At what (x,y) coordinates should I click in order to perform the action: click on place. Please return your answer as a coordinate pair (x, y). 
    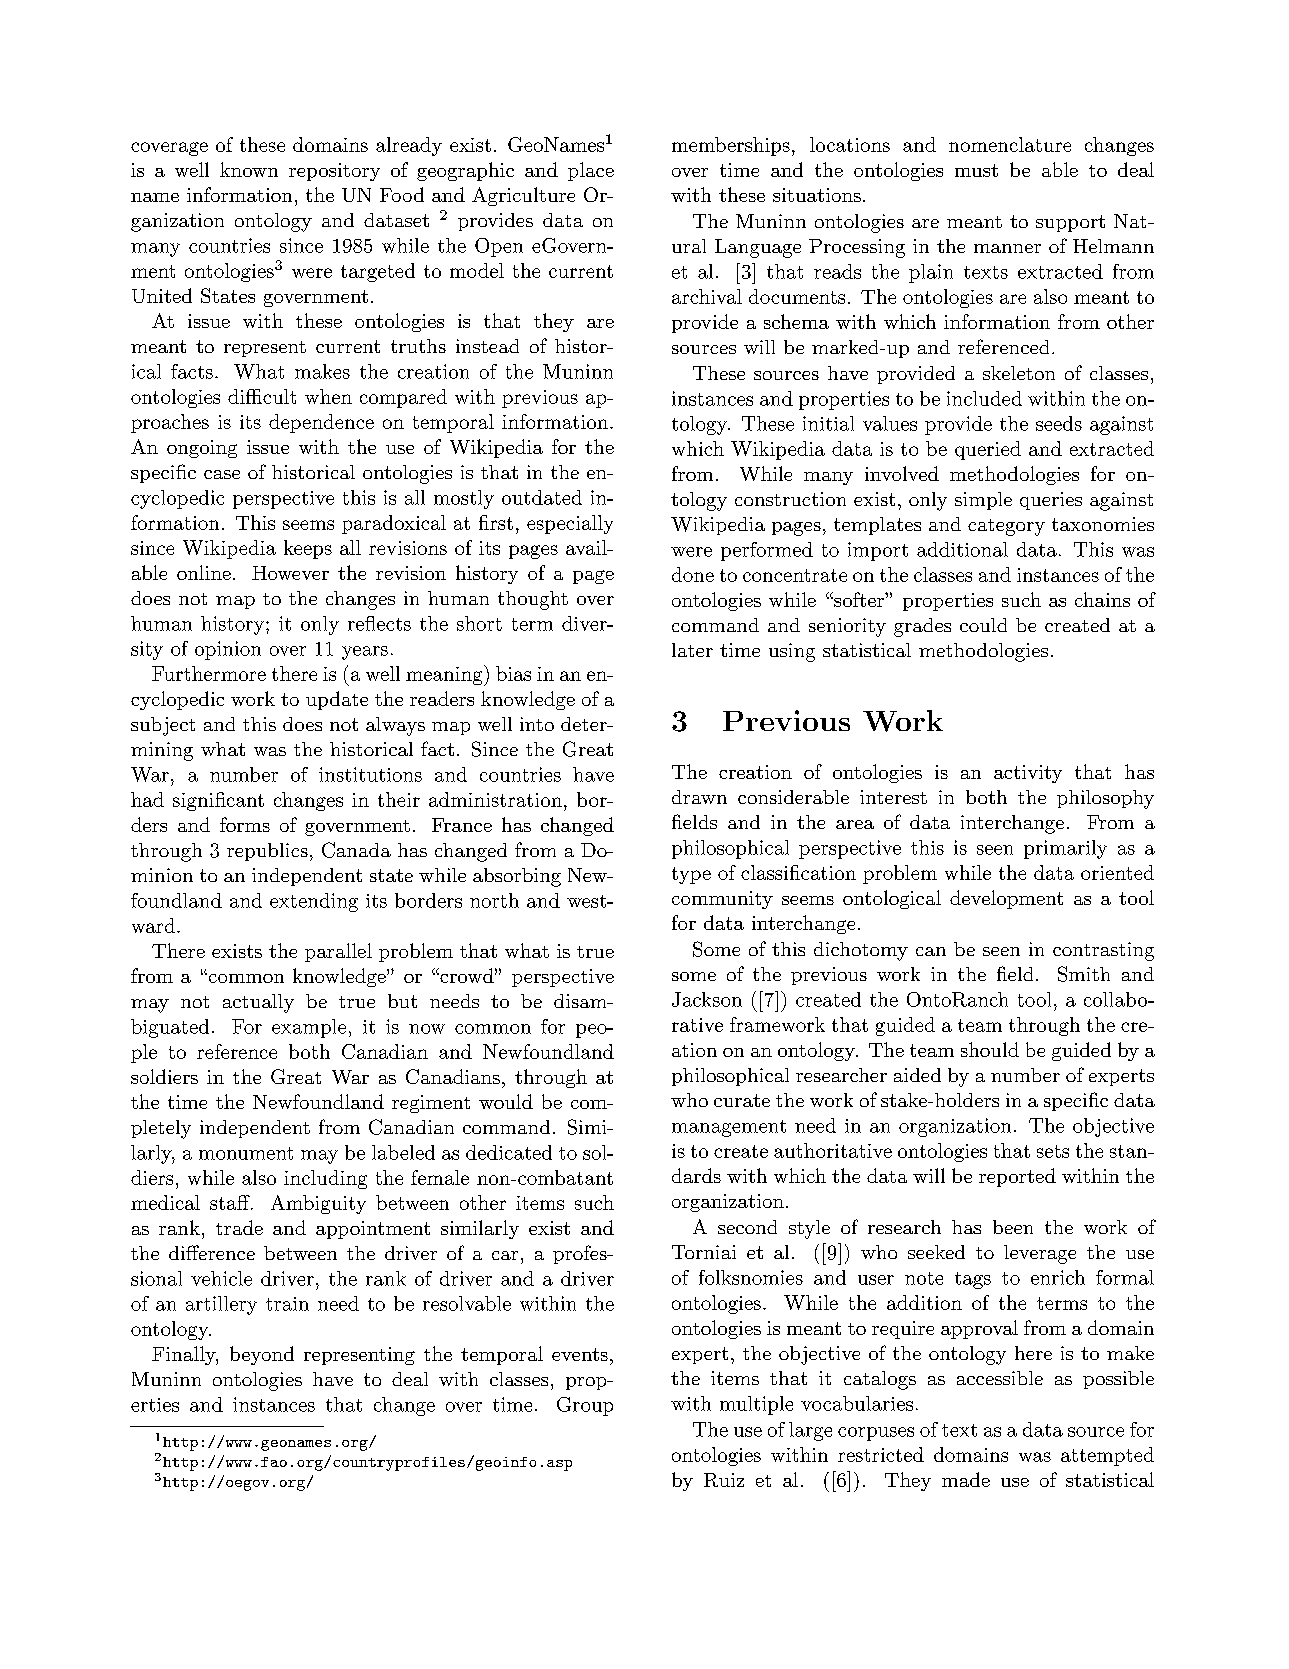
    Looking at the image, I should click on (591, 171).
